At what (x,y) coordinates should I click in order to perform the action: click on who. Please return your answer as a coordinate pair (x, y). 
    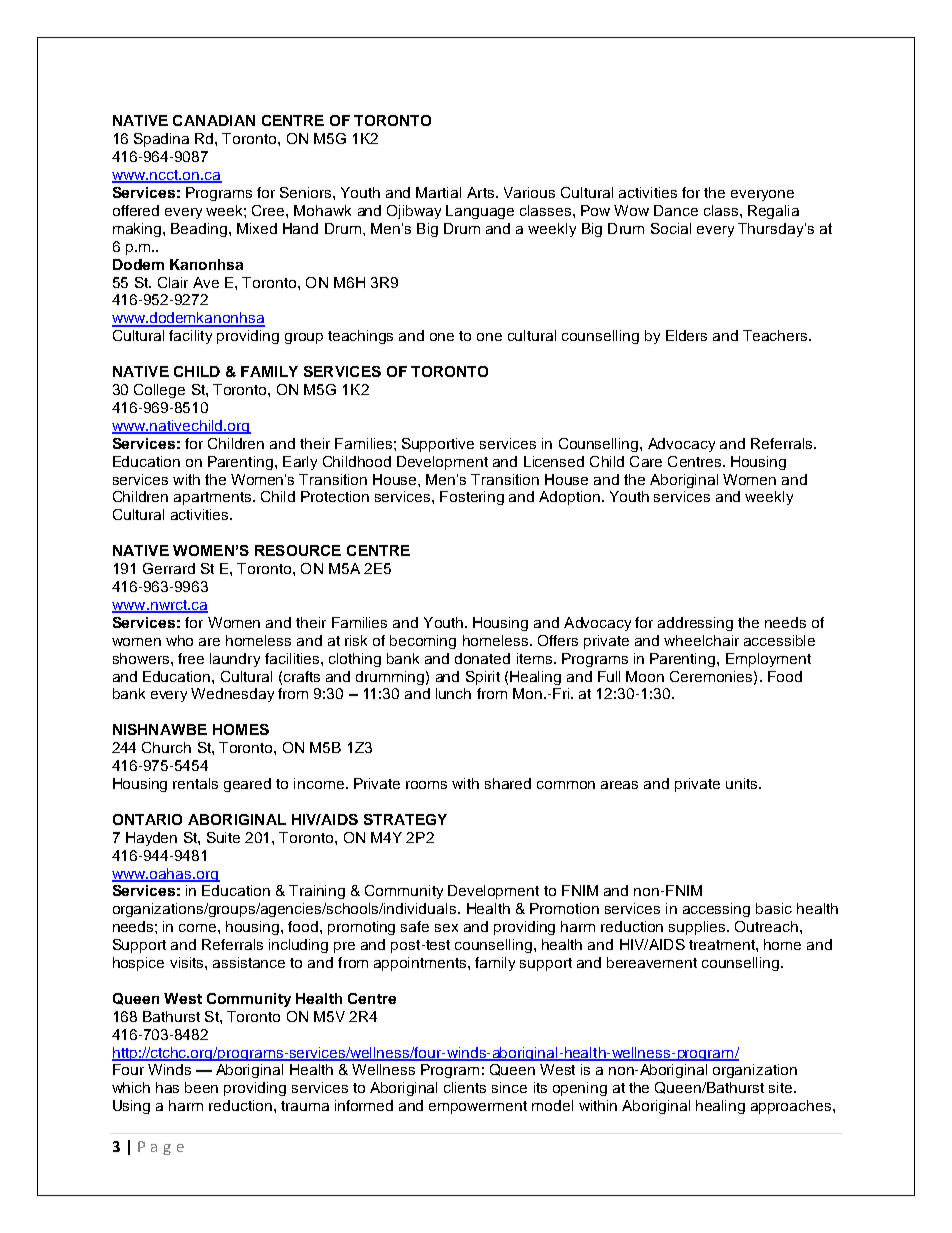
    Looking at the image, I should click on (179, 640).
